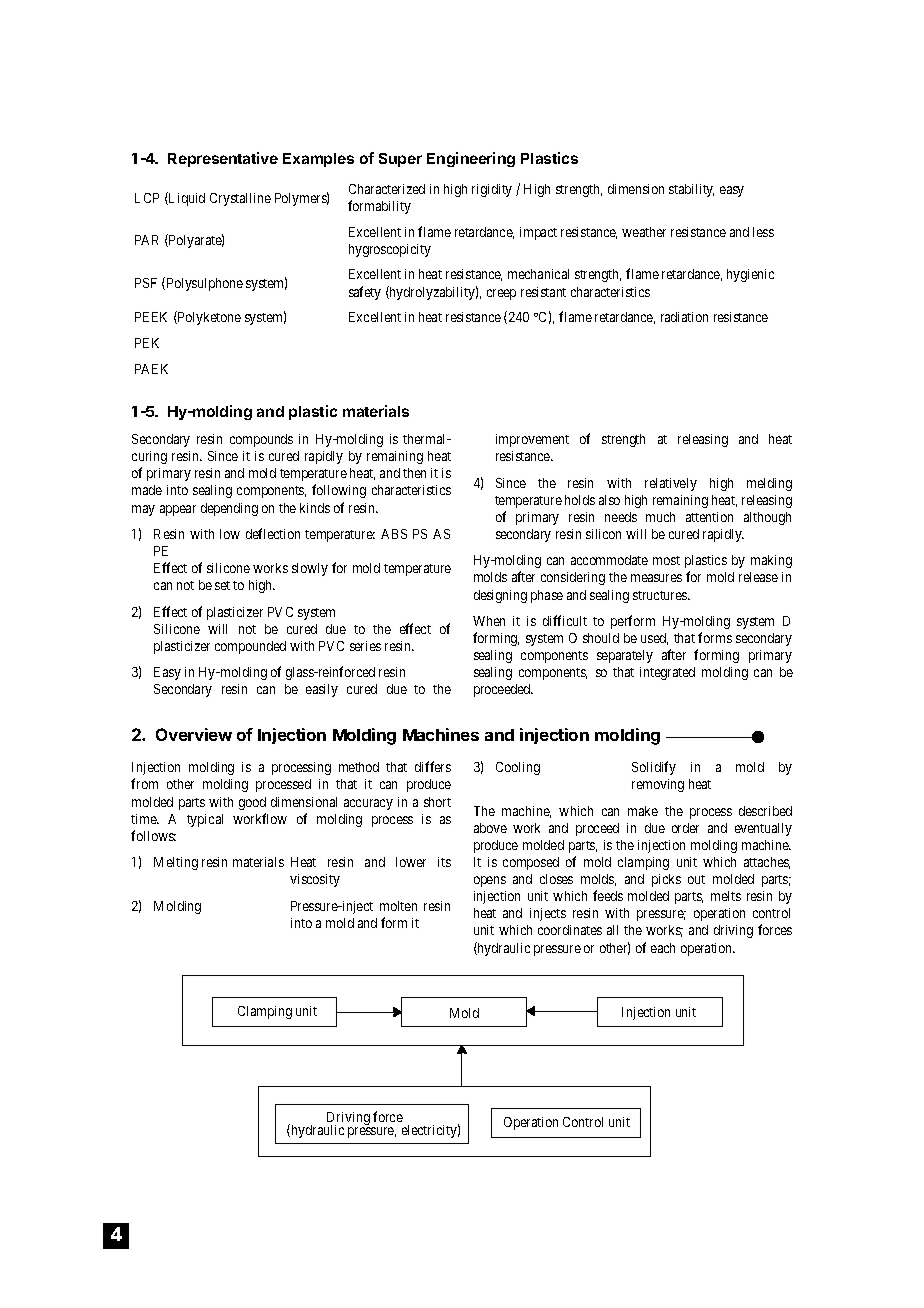 Image resolution: width=924 pixels, height=1308 pixels. Describe the element at coordinates (176, 863) in the screenshot. I see `Melting` at that location.
